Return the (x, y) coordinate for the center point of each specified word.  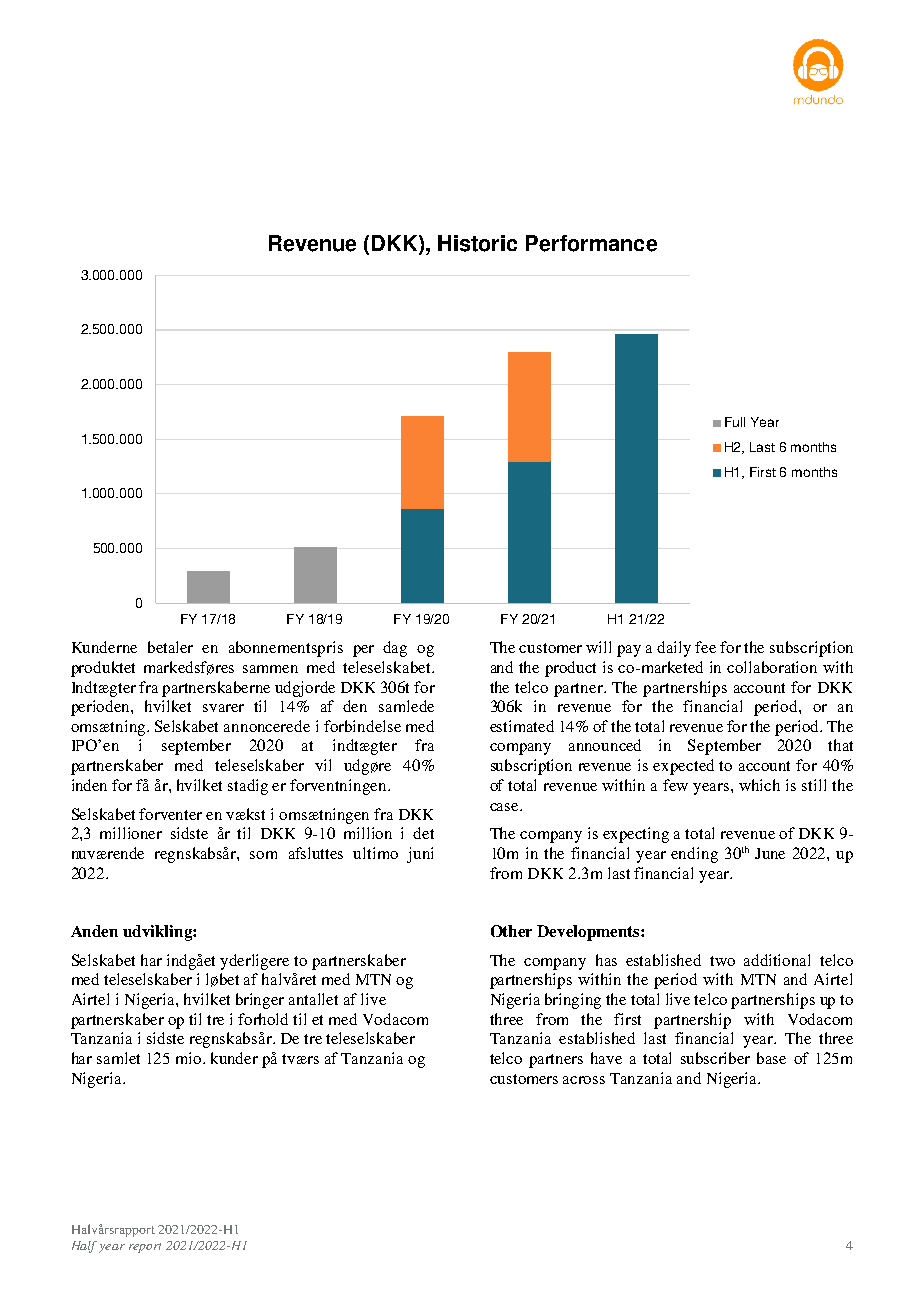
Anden (94, 931)
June (770, 853)
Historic (477, 243)
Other (511, 931)
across (584, 1080)
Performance (591, 243)
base (771, 1058)
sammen (270, 669)
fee (705, 647)
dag (395, 649)
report (145, 1248)
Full (735, 422)
